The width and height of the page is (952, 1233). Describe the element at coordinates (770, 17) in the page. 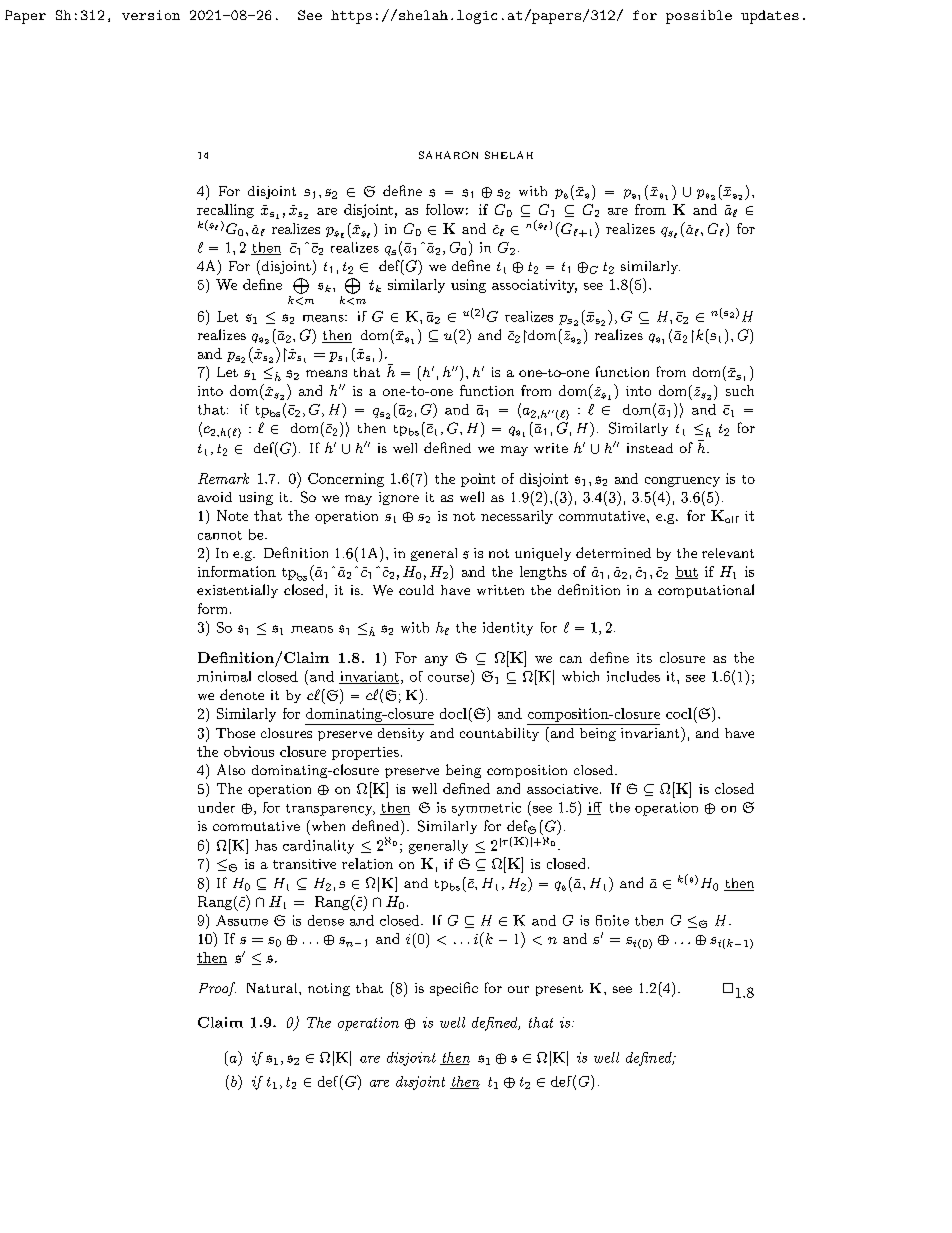

I see `updates` at that location.
